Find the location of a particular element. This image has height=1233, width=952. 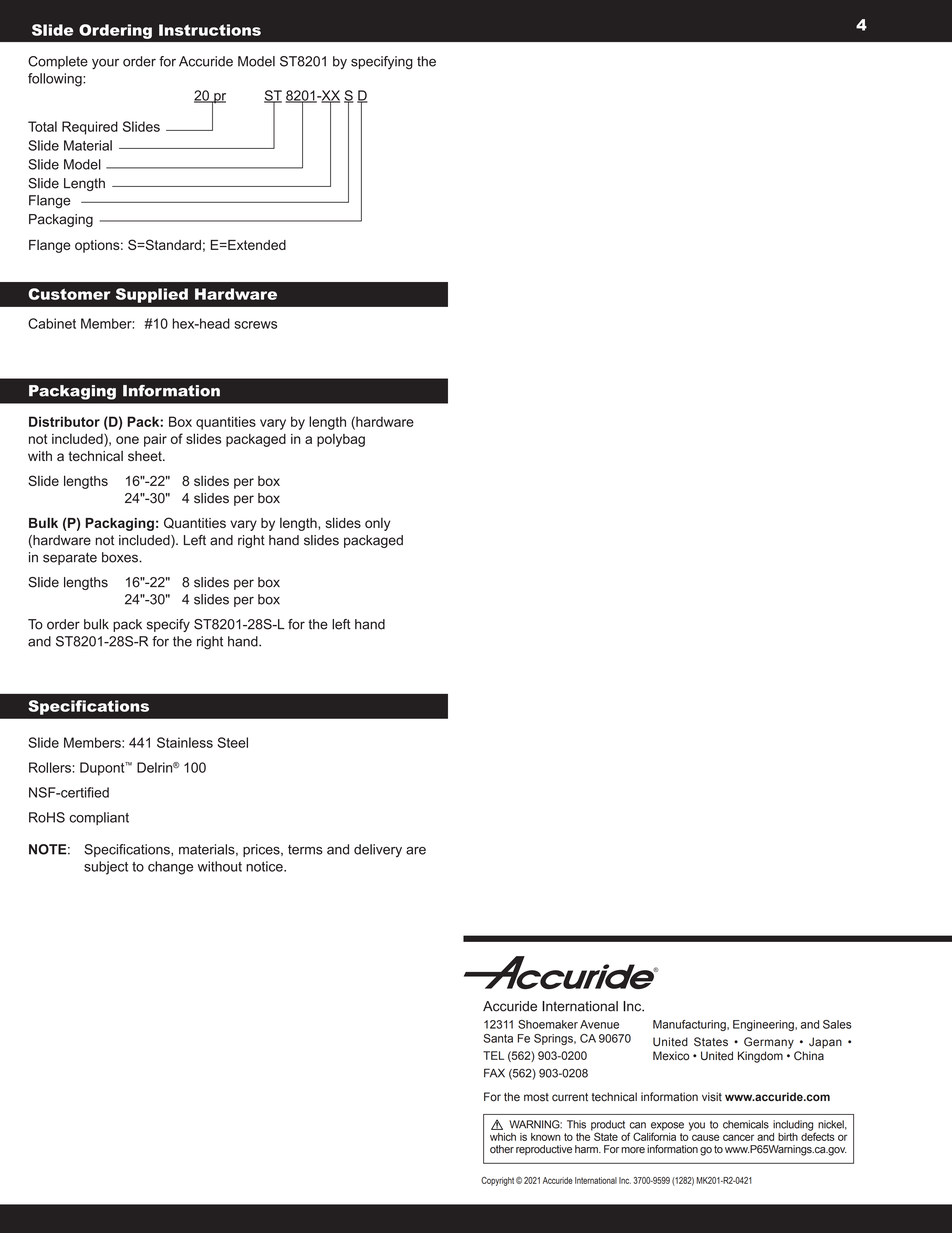

only is located at coordinates (377, 524).
